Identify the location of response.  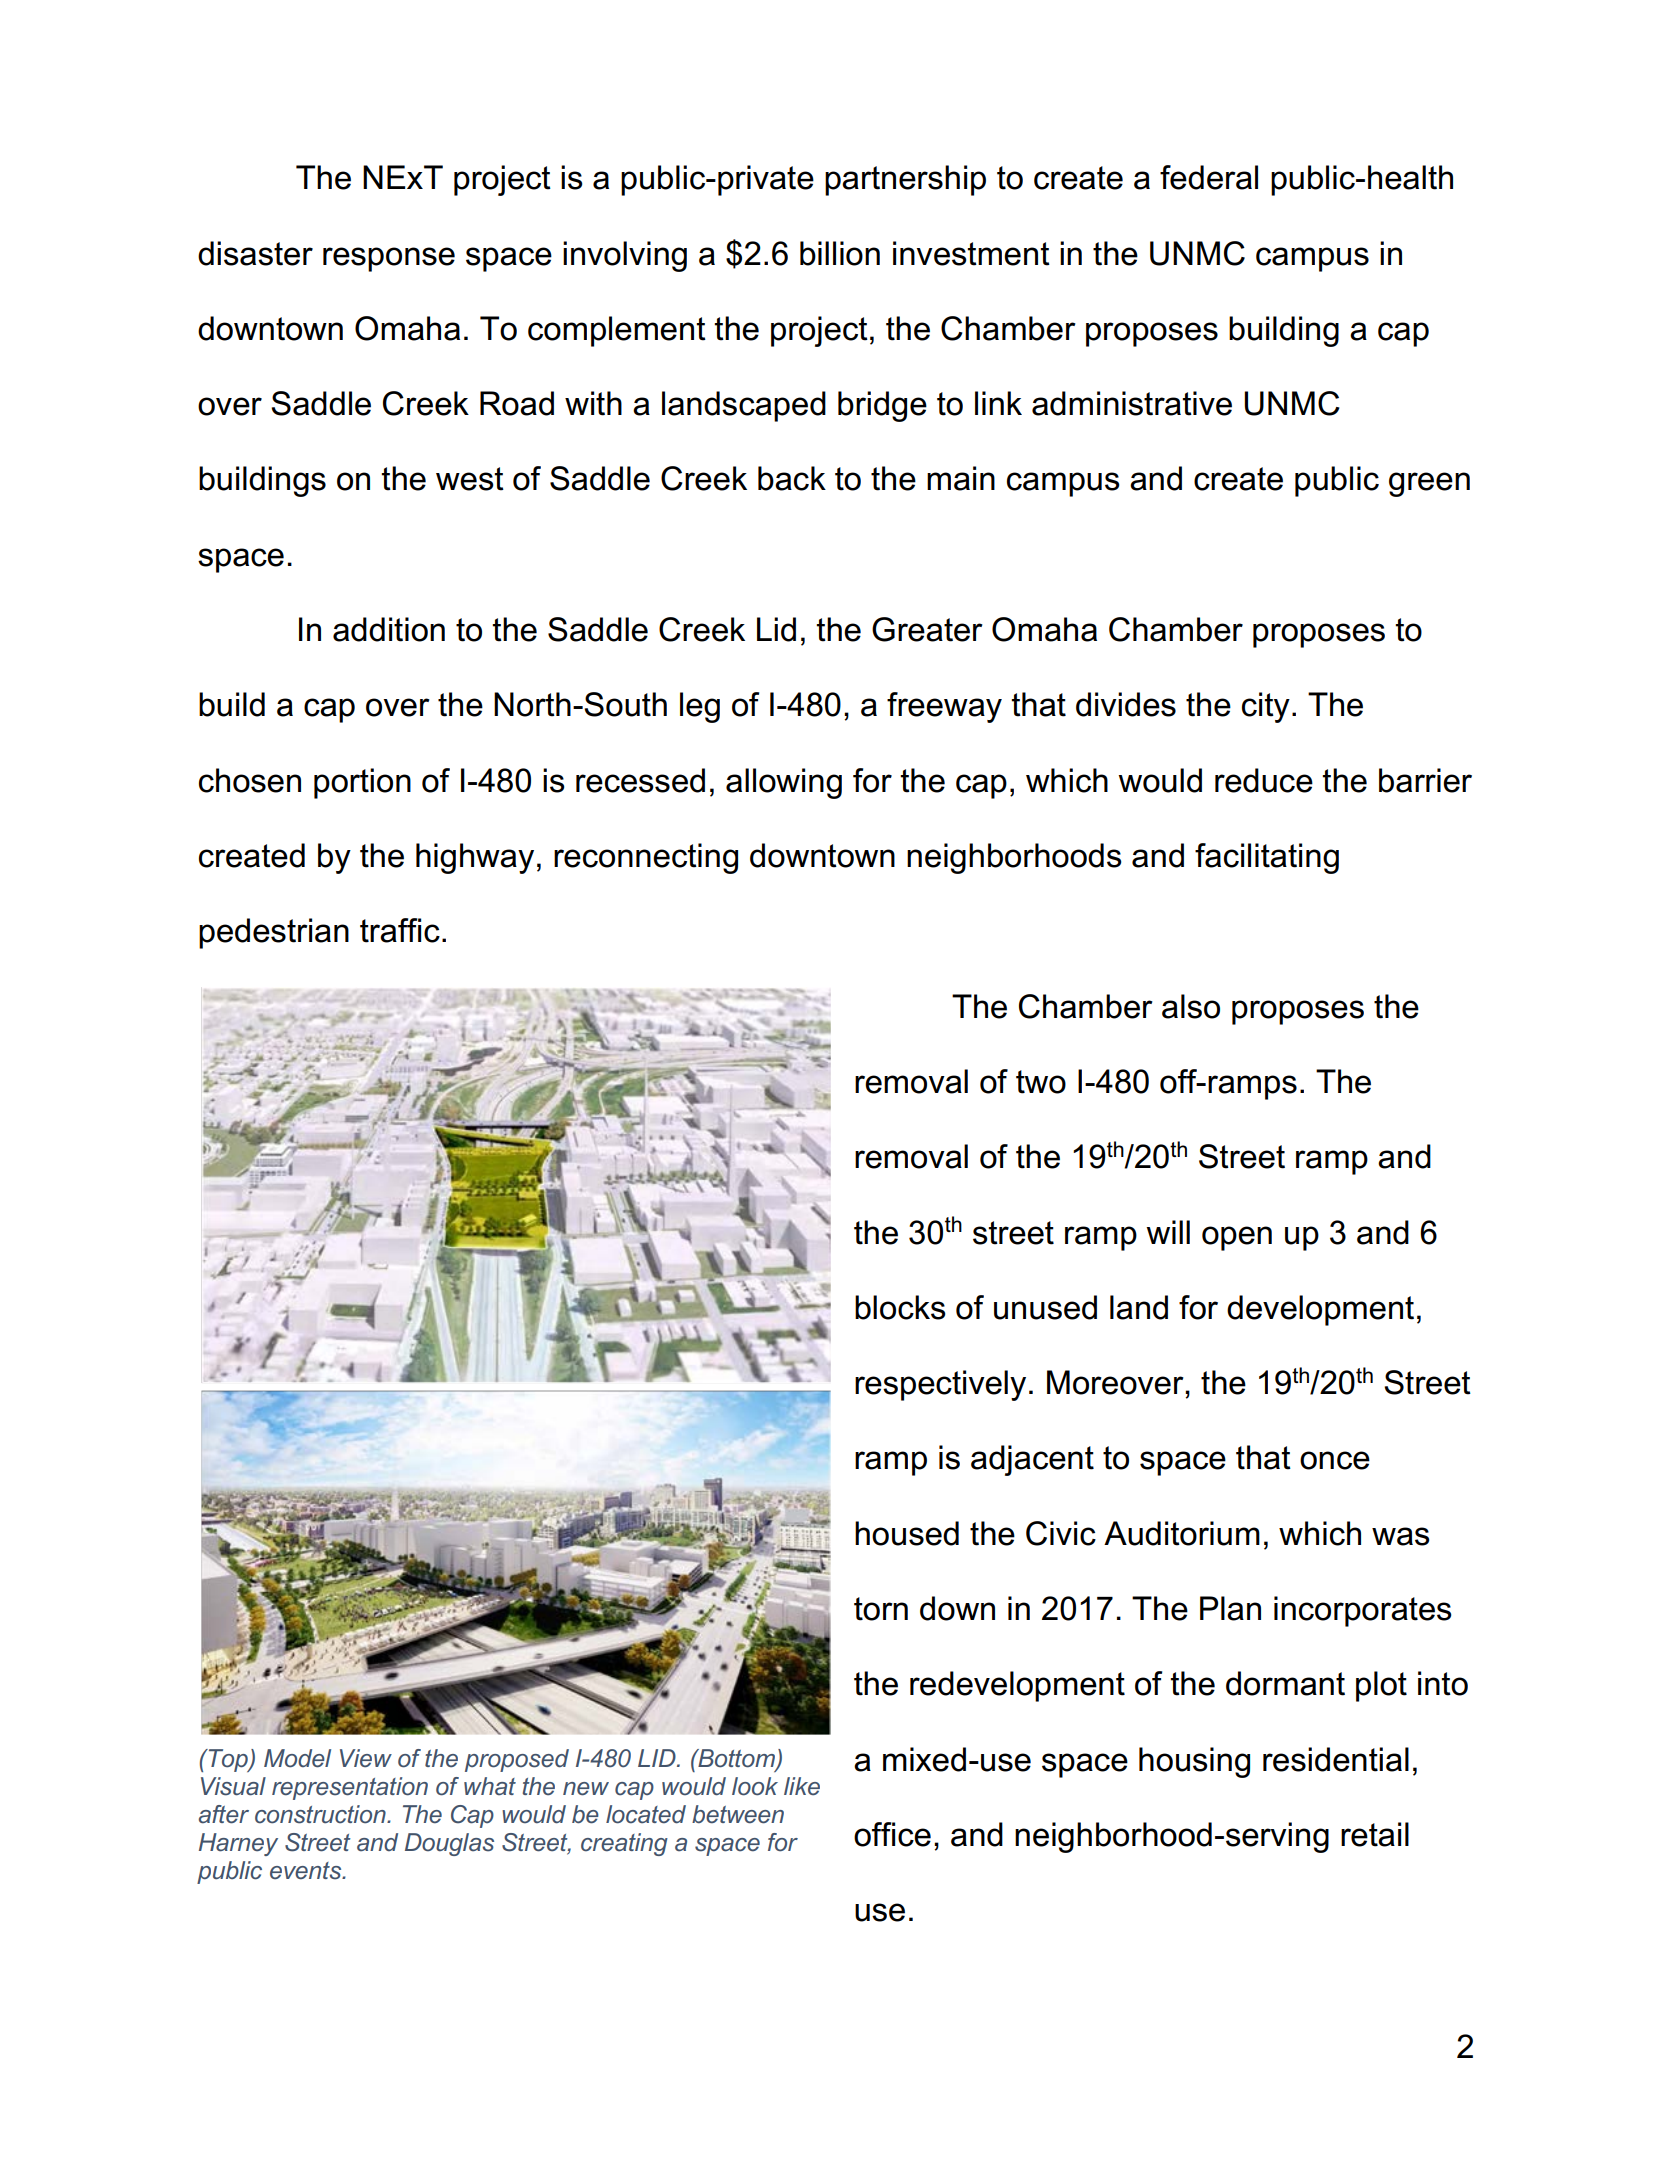
(389, 259).
